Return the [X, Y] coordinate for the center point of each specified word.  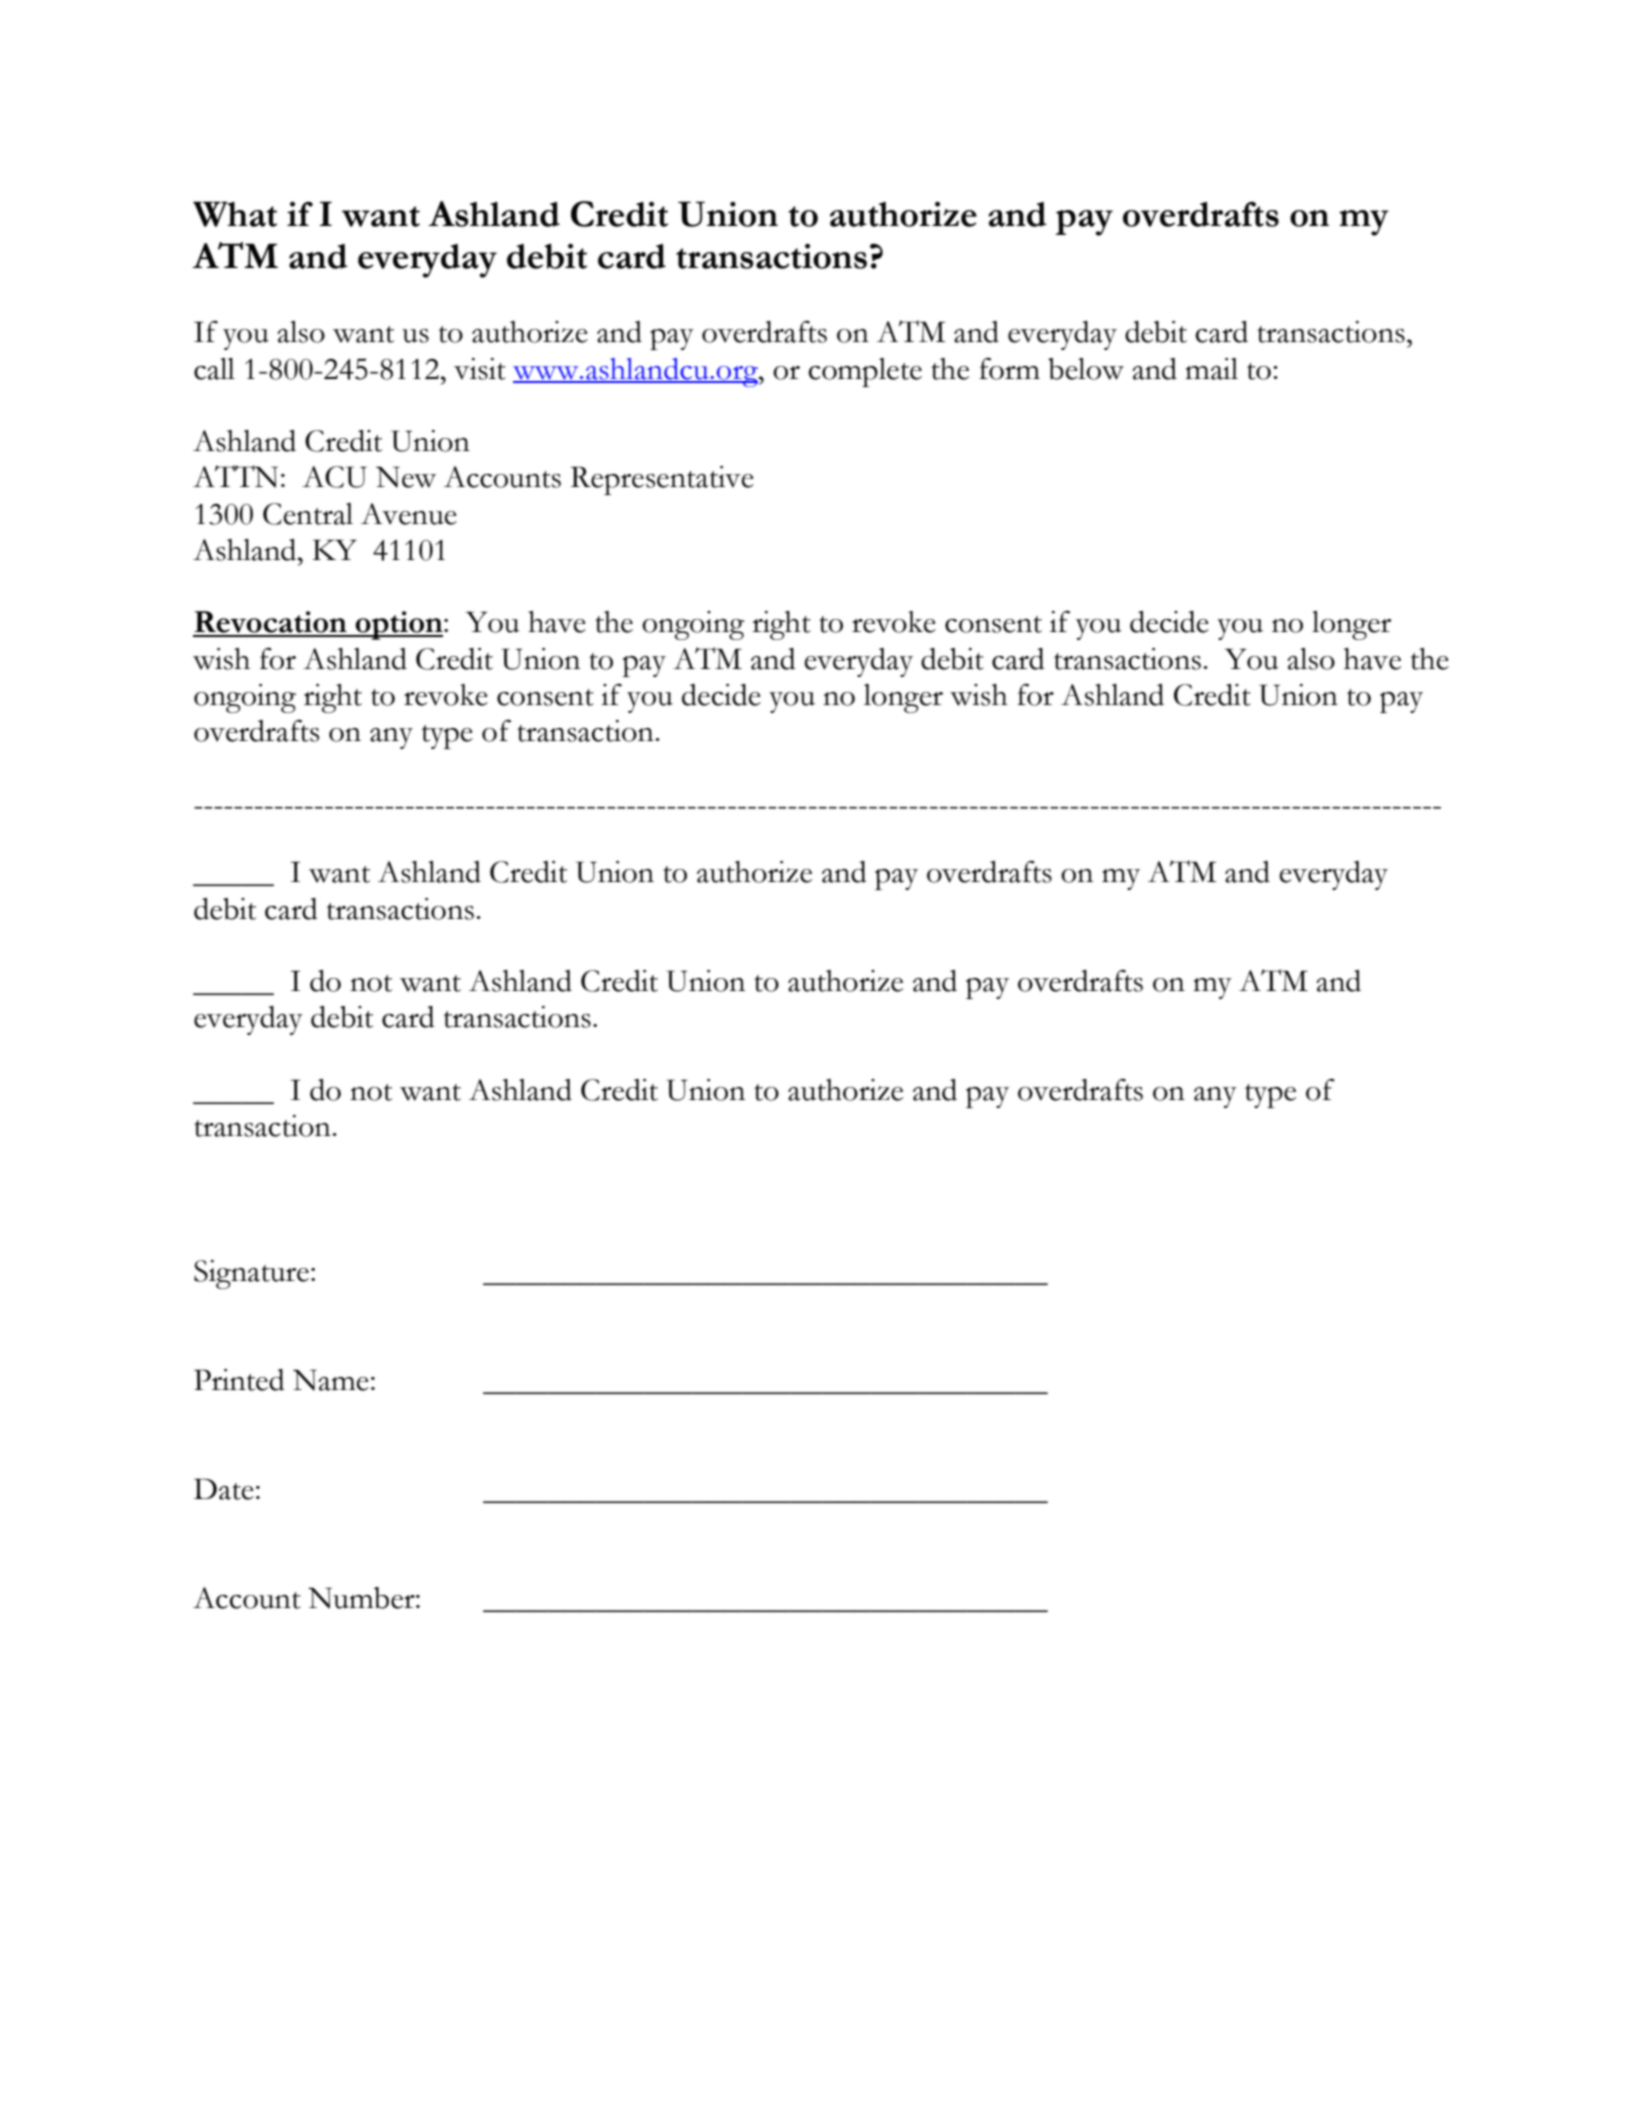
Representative [662, 480]
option [399, 625]
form [1009, 369]
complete [865, 372]
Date [224, 1489]
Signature [251, 1274]
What [235, 214]
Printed [239, 1380]
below [1086, 369]
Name [331, 1380]
